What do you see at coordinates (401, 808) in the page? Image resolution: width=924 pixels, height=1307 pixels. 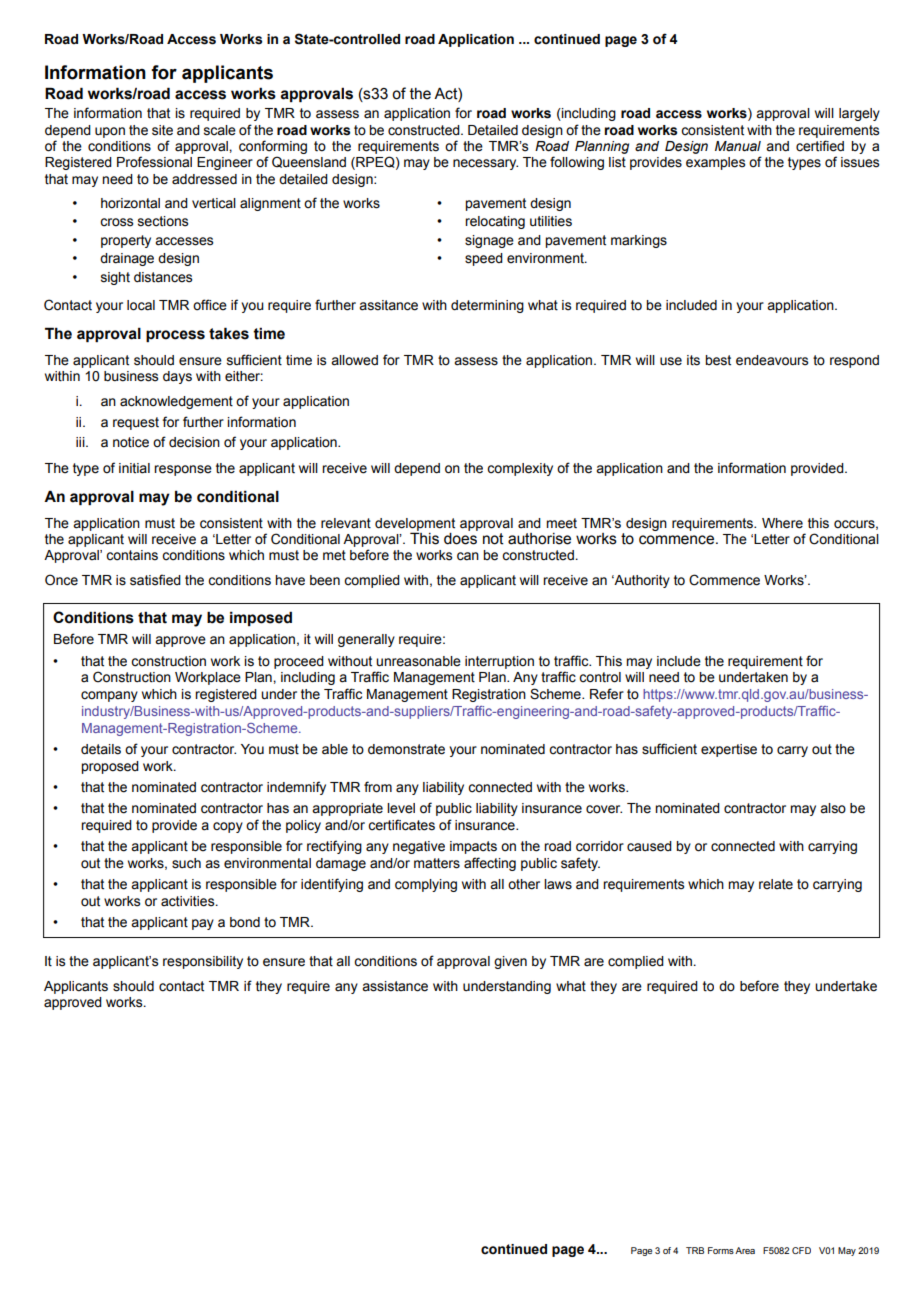 I see `level` at bounding box center [401, 808].
